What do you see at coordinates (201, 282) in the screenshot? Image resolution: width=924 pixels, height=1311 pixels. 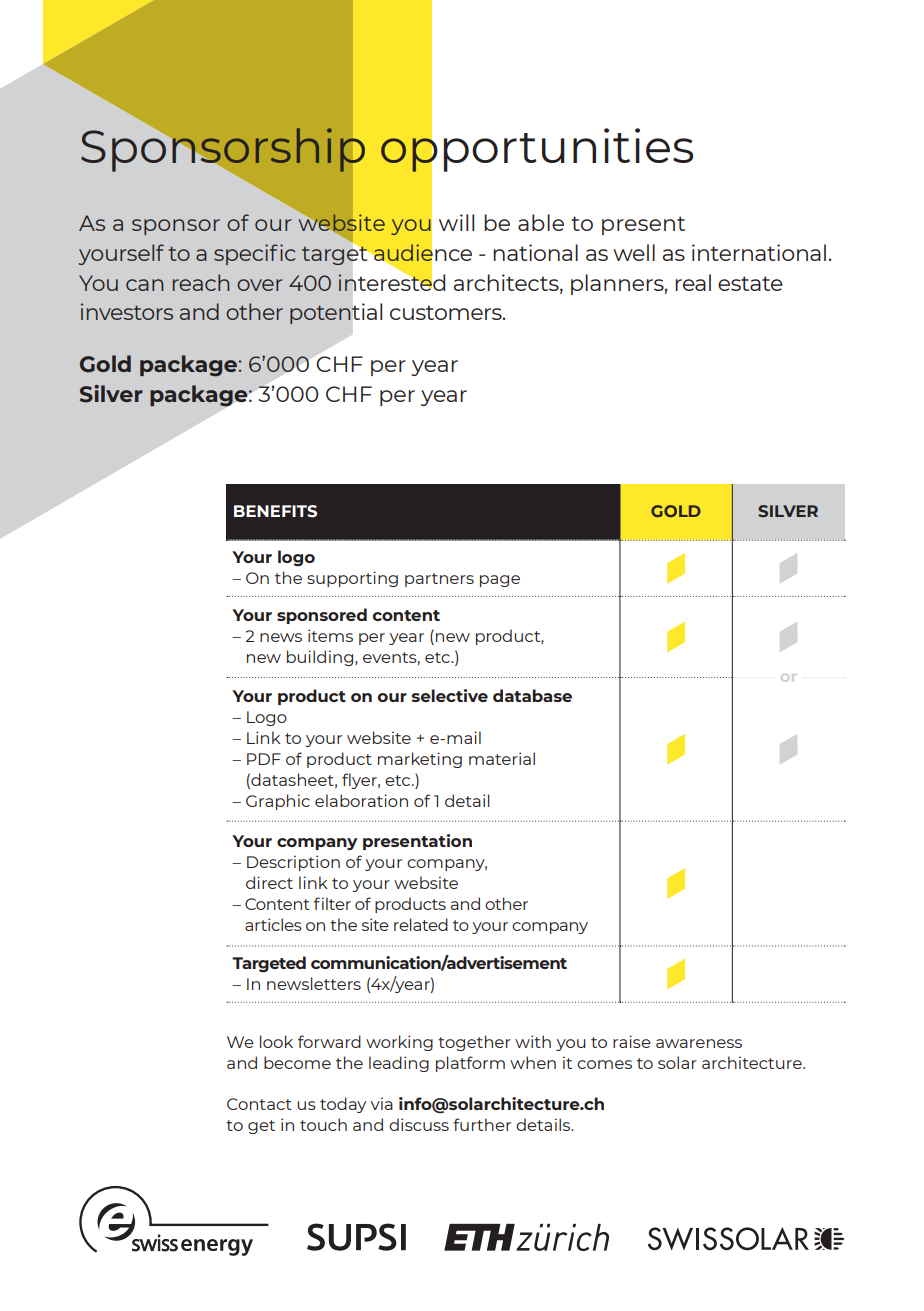 I see `reach` at bounding box center [201, 282].
